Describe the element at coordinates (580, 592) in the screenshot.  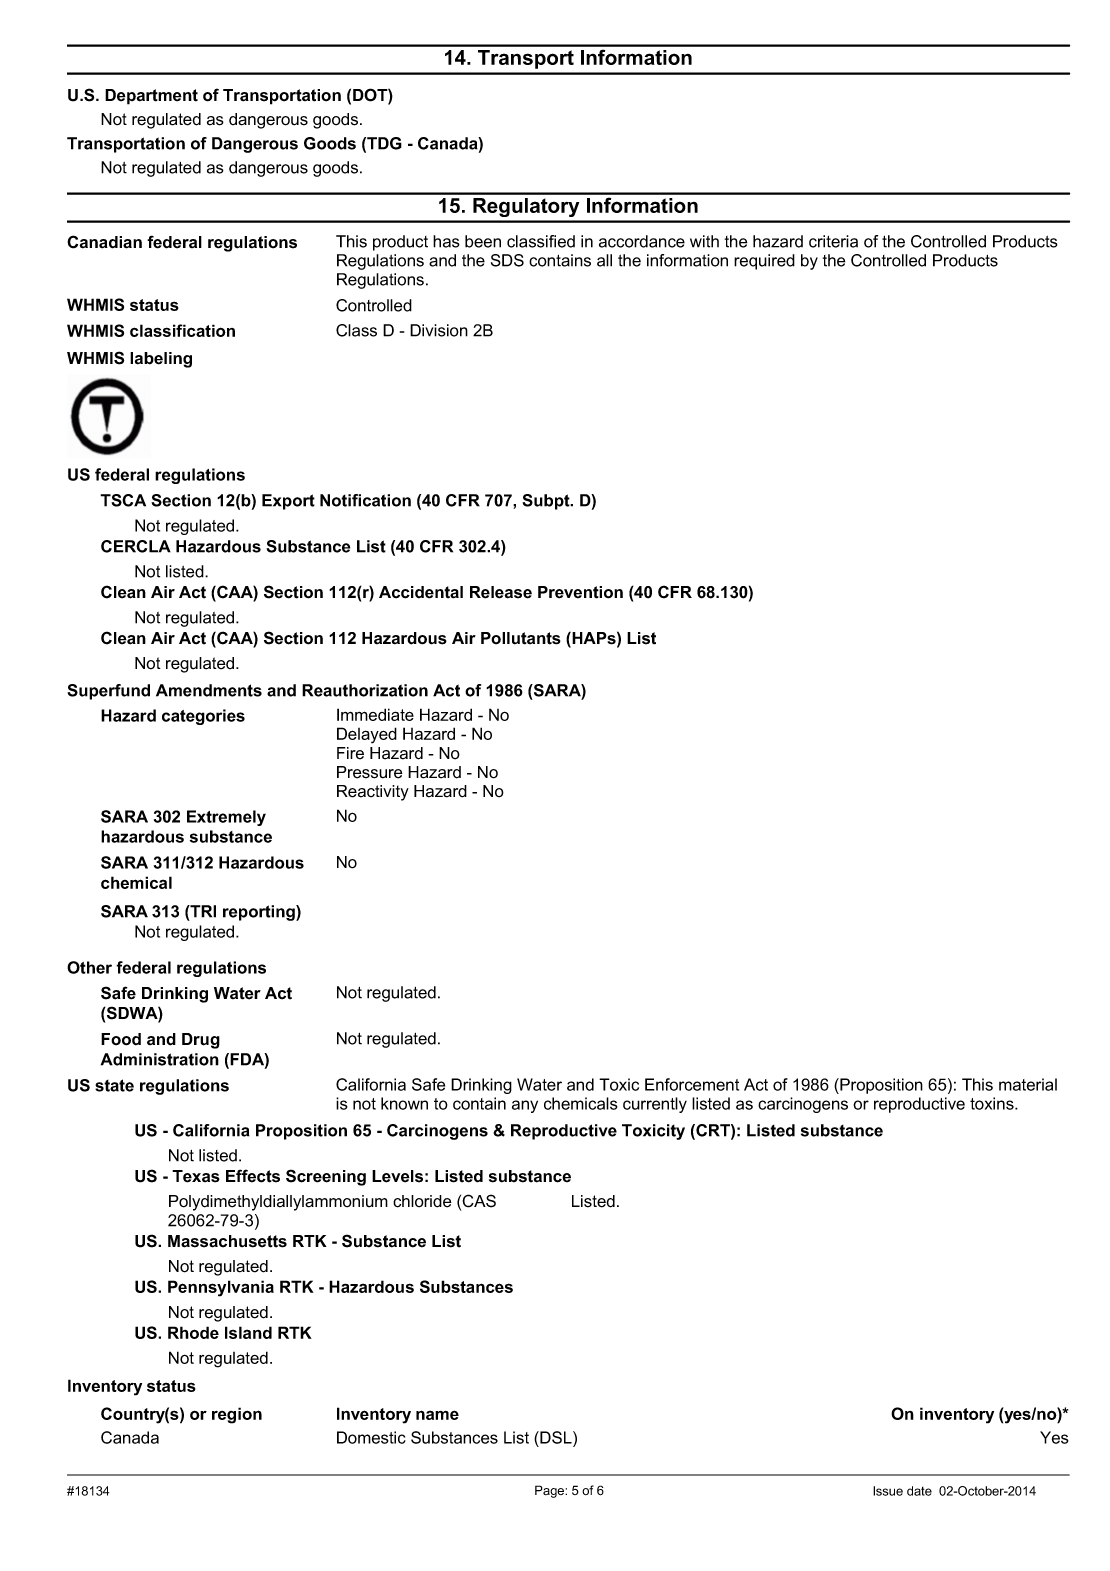
I see `Prevention` at that location.
